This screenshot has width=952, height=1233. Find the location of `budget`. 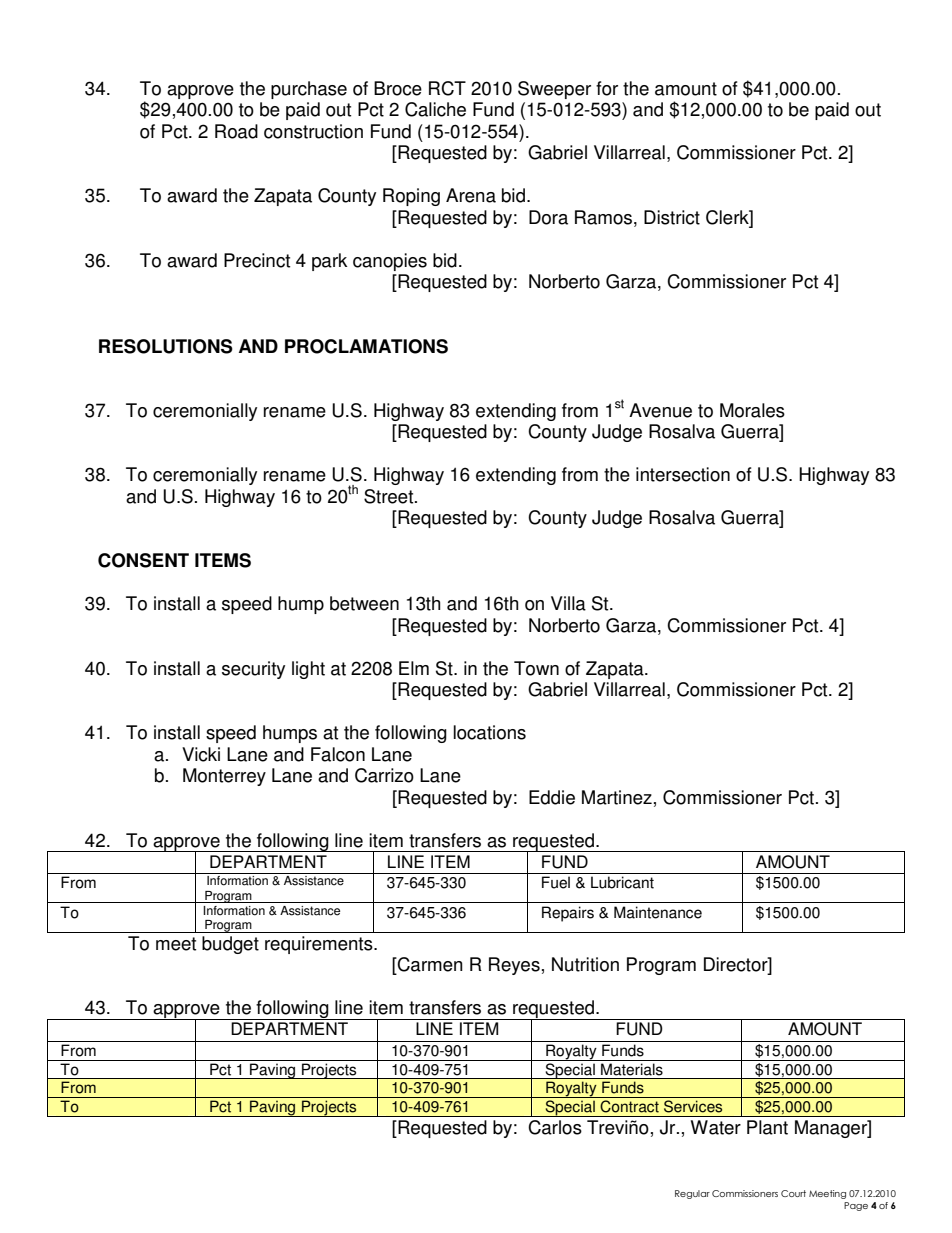

budget is located at coordinates (230, 945).
